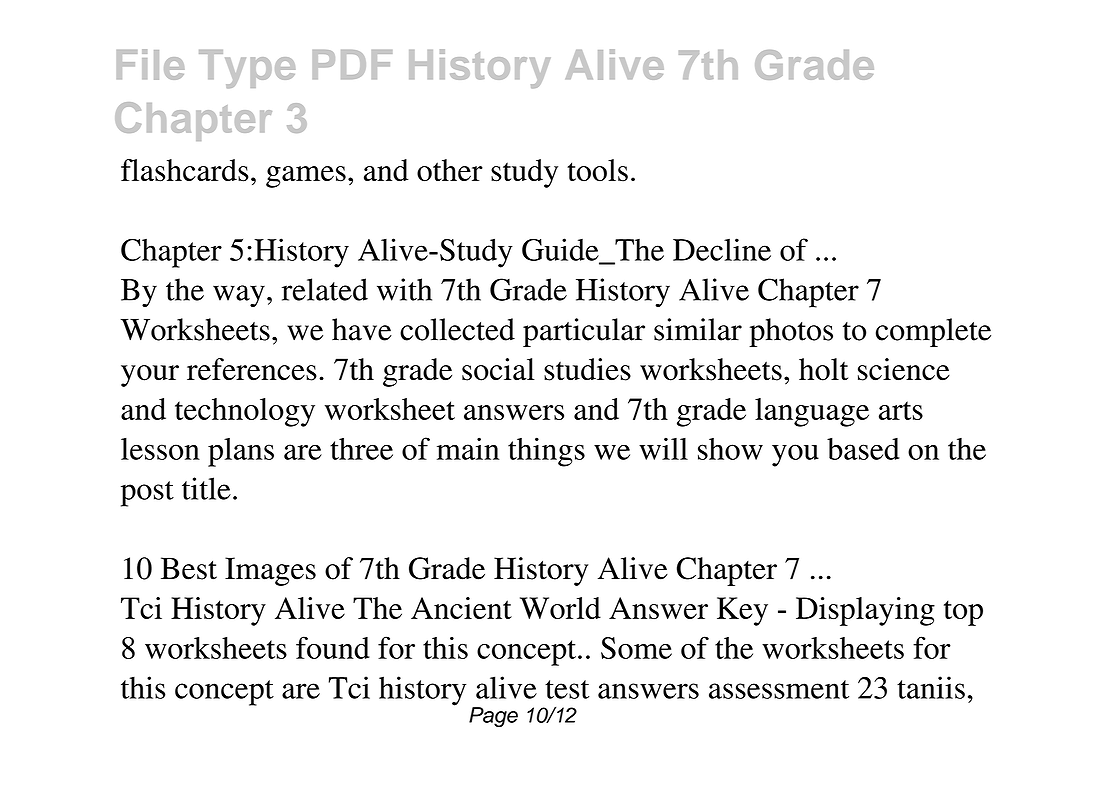 The image size is (1114, 790). I want to click on technology, so click(245, 412).
